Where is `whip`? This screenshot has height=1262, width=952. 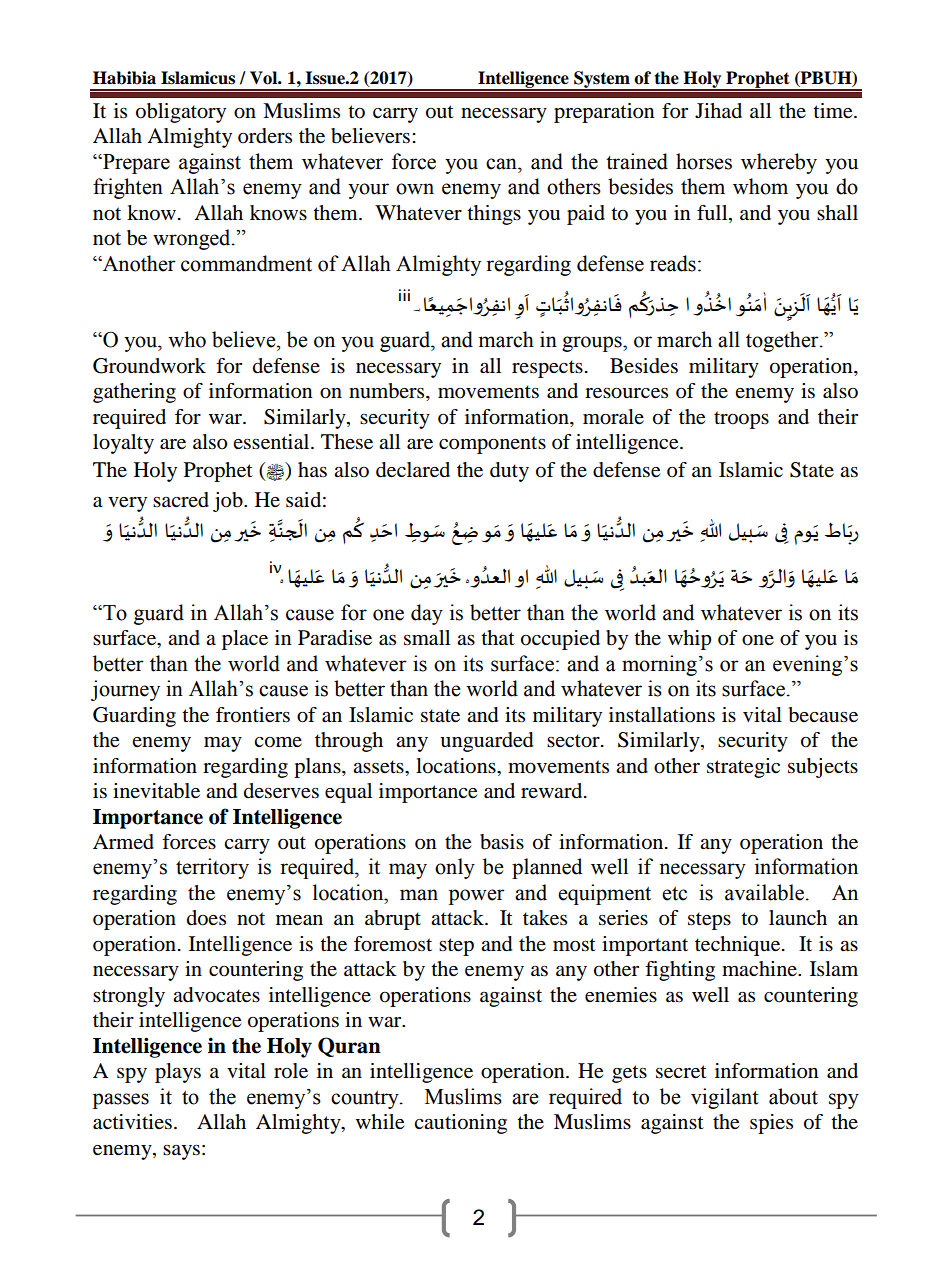 whip is located at coordinates (689, 640).
